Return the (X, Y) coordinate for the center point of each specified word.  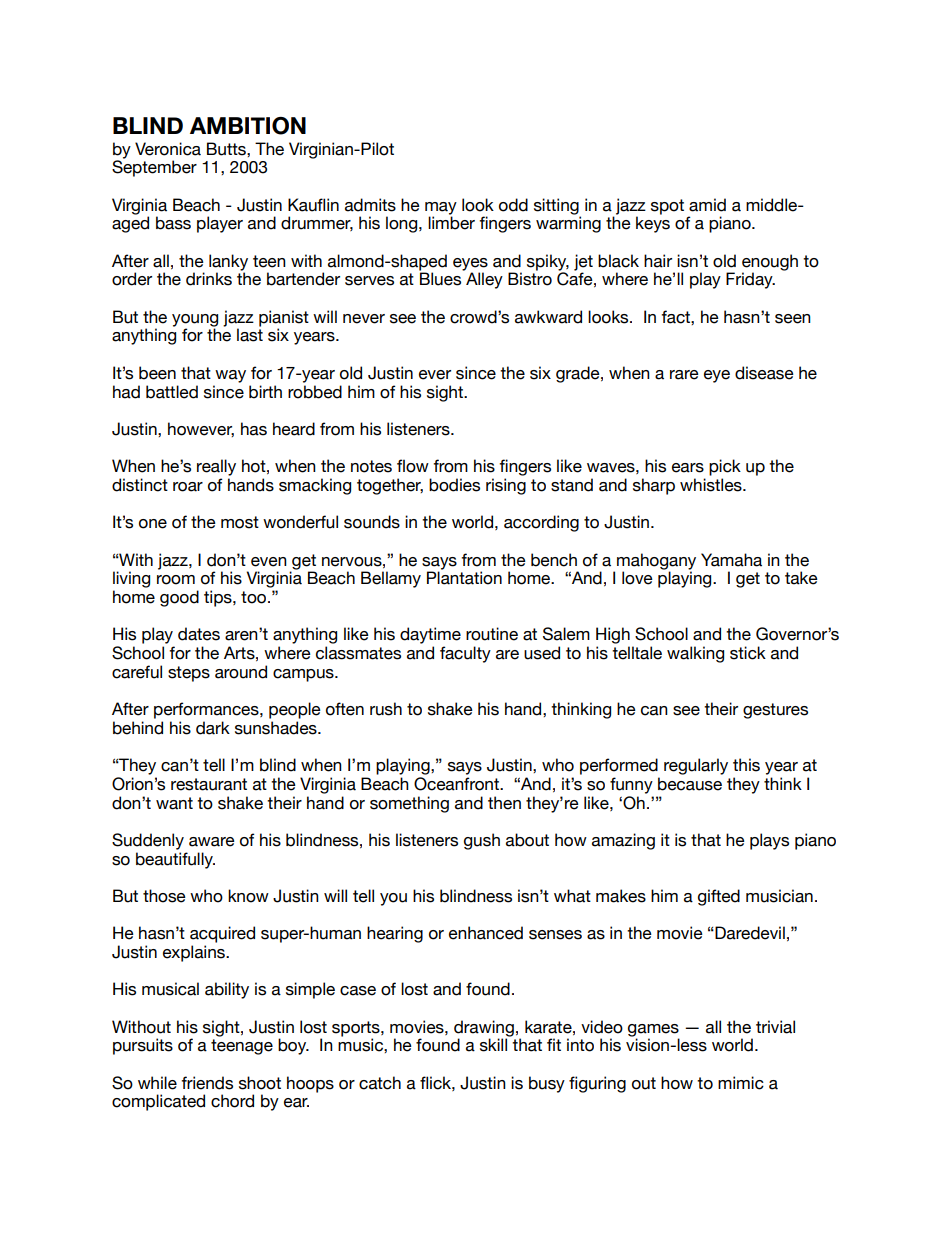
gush (482, 841)
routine (492, 634)
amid (707, 205)
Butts (227, 149)
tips (219, 598)
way (230, 376)
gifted (719, 897)
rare (684, 375)
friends (207, 1083)
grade (579, 374)
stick (748, 653)
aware (212, 842)
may (441, 209)
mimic (741, 1083)
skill (493, 1045)
